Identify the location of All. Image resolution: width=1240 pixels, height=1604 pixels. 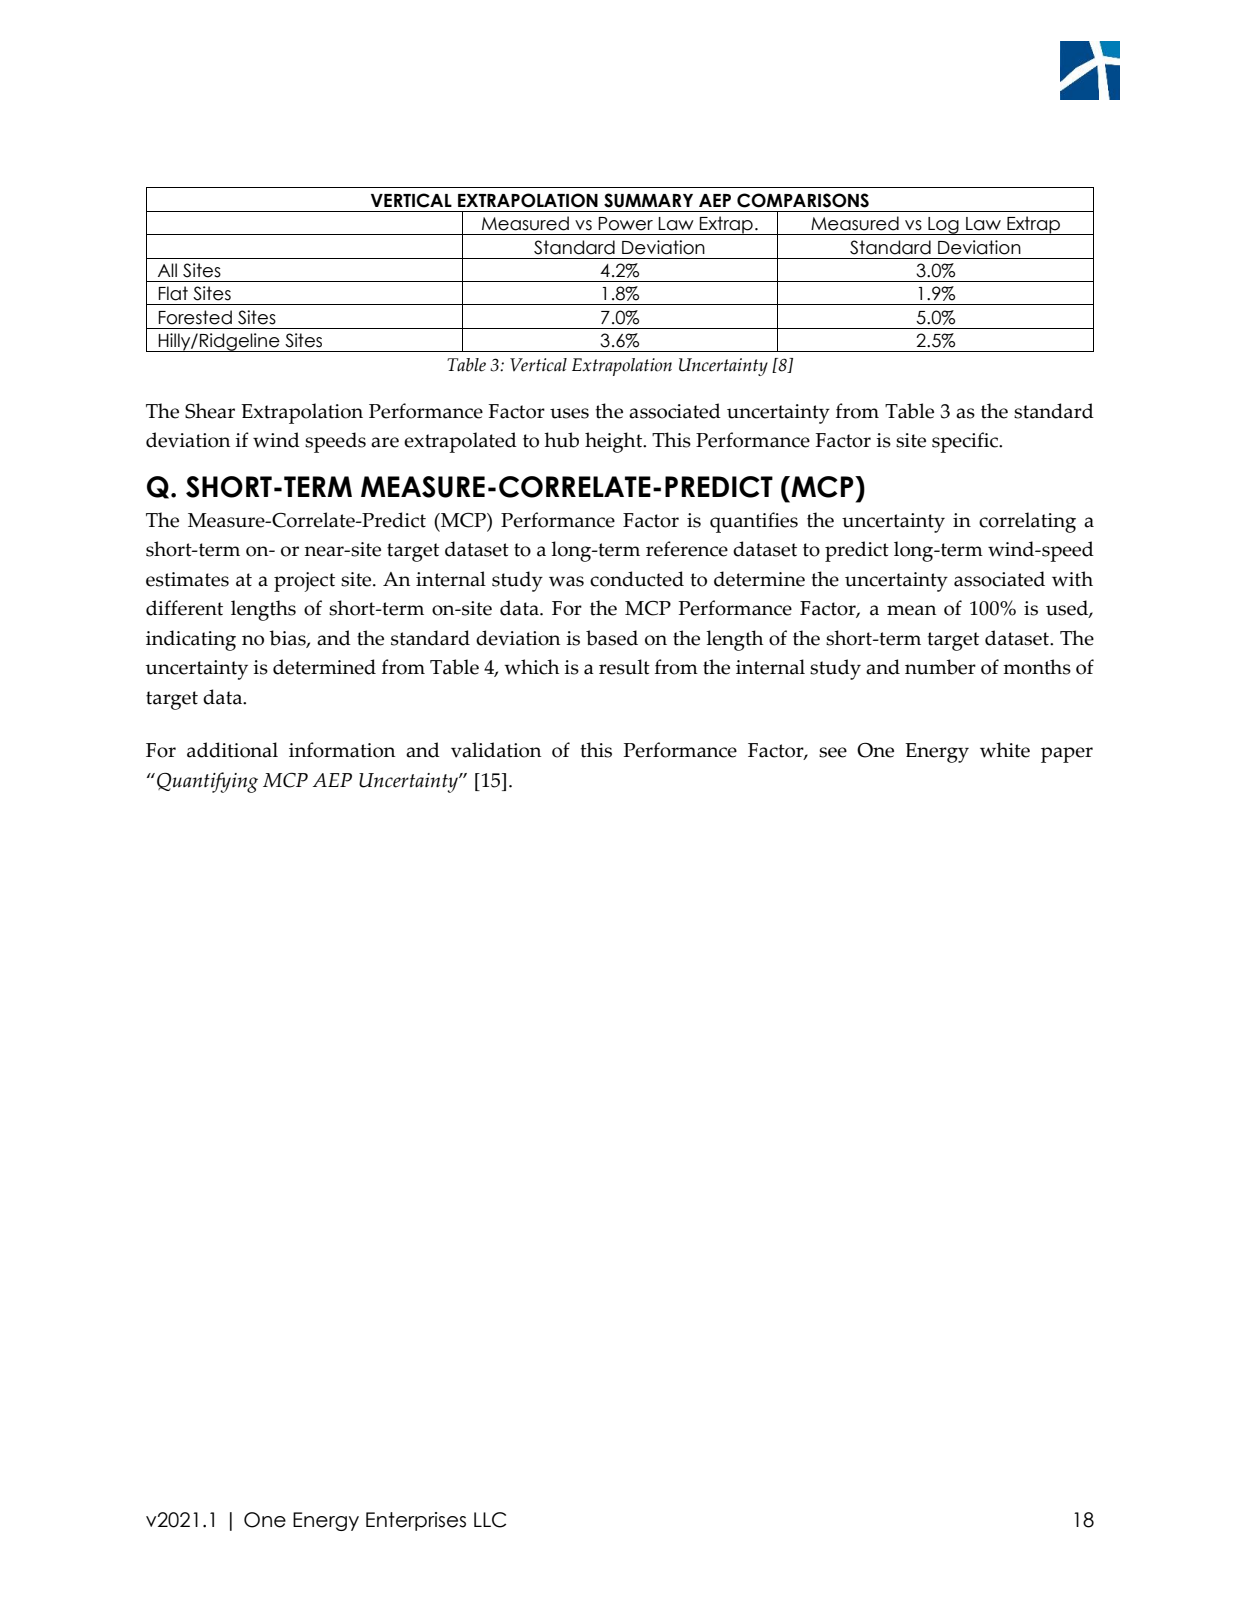
(167, 270).
